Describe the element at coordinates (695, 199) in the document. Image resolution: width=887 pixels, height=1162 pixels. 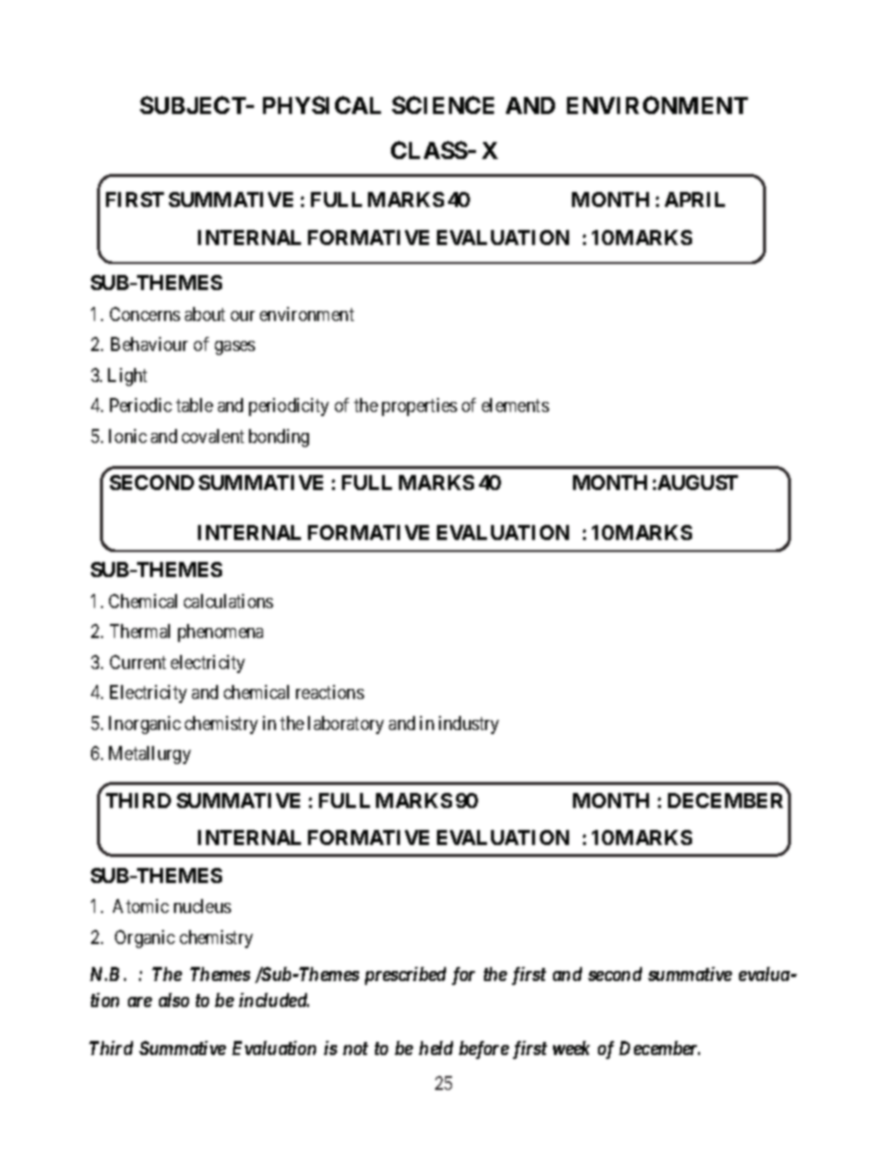
I see `APRIL` at that location.
